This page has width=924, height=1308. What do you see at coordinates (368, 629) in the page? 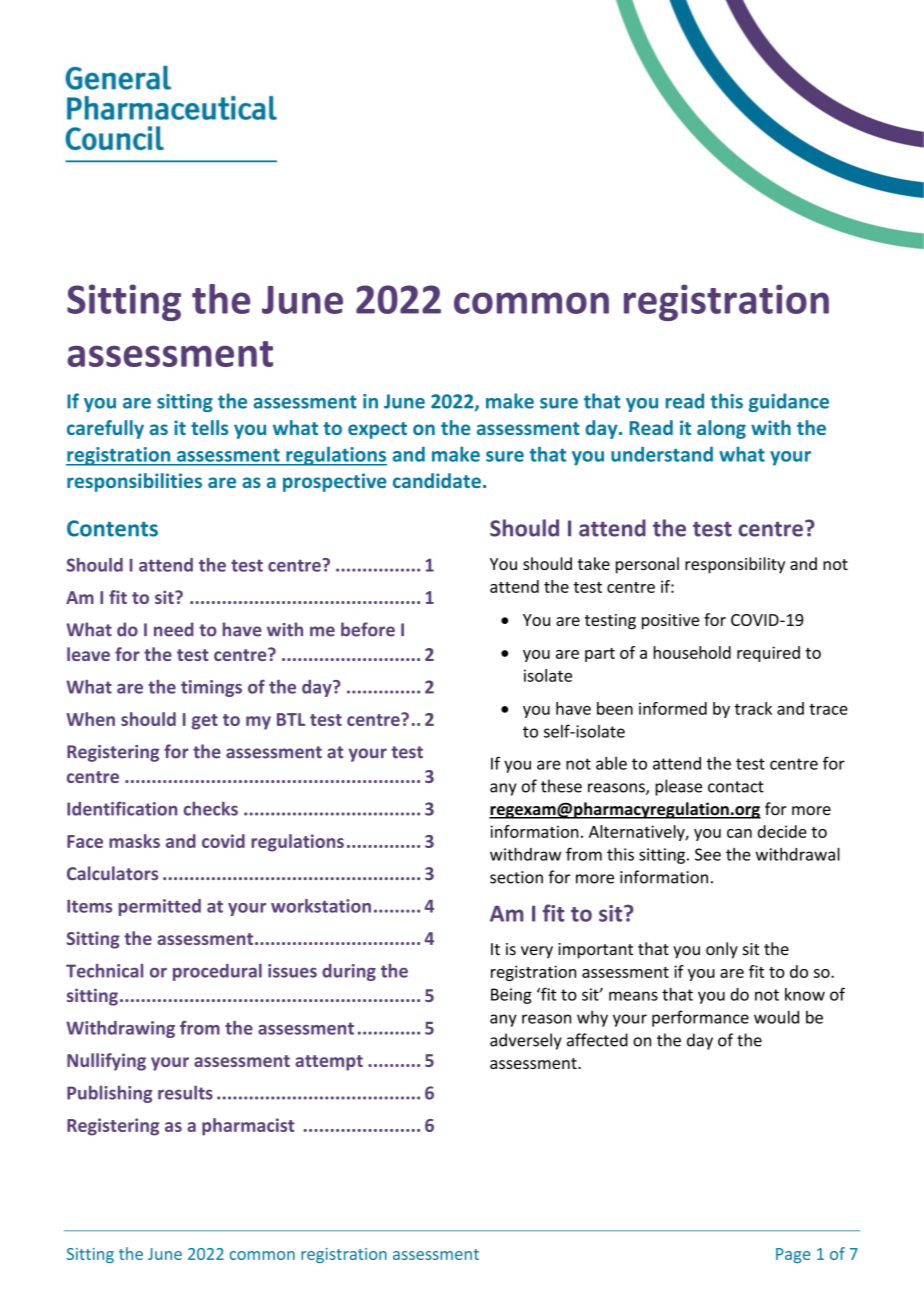
I see `before` at bounding box center [368, 629].
